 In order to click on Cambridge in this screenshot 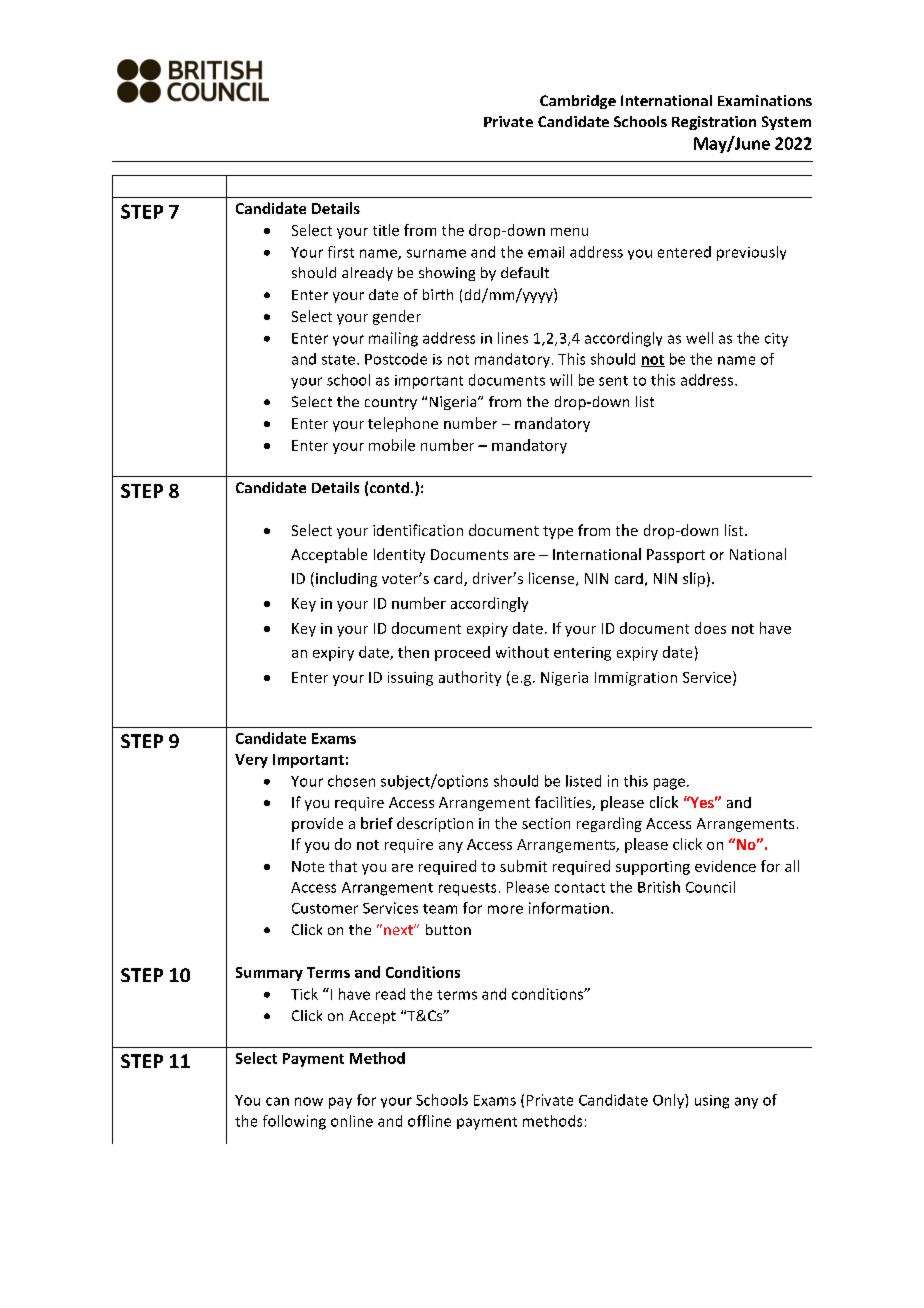, I will do `click(578, 102)`.
